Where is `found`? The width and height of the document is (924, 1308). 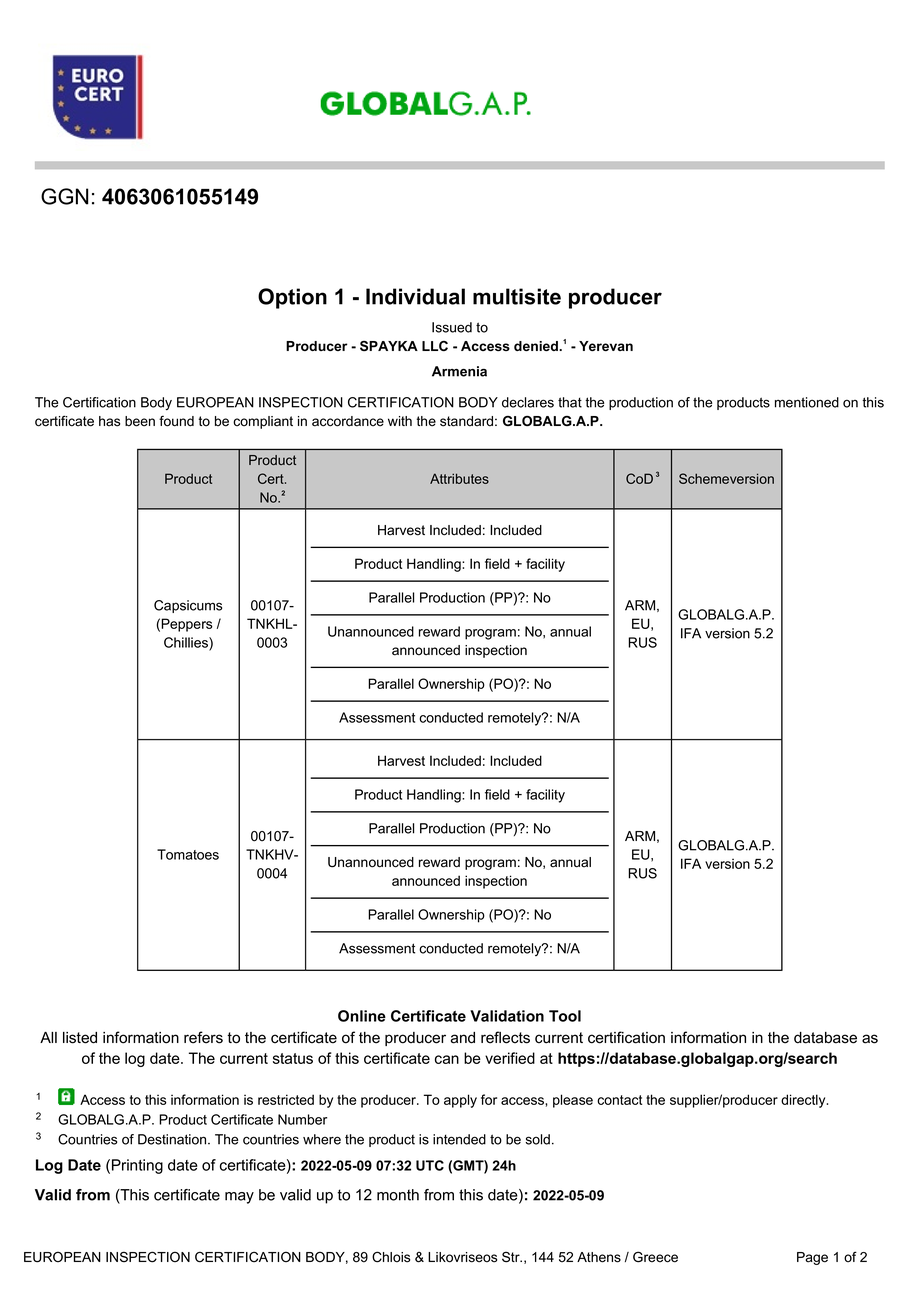
found is located at coordinates (176, 421).
